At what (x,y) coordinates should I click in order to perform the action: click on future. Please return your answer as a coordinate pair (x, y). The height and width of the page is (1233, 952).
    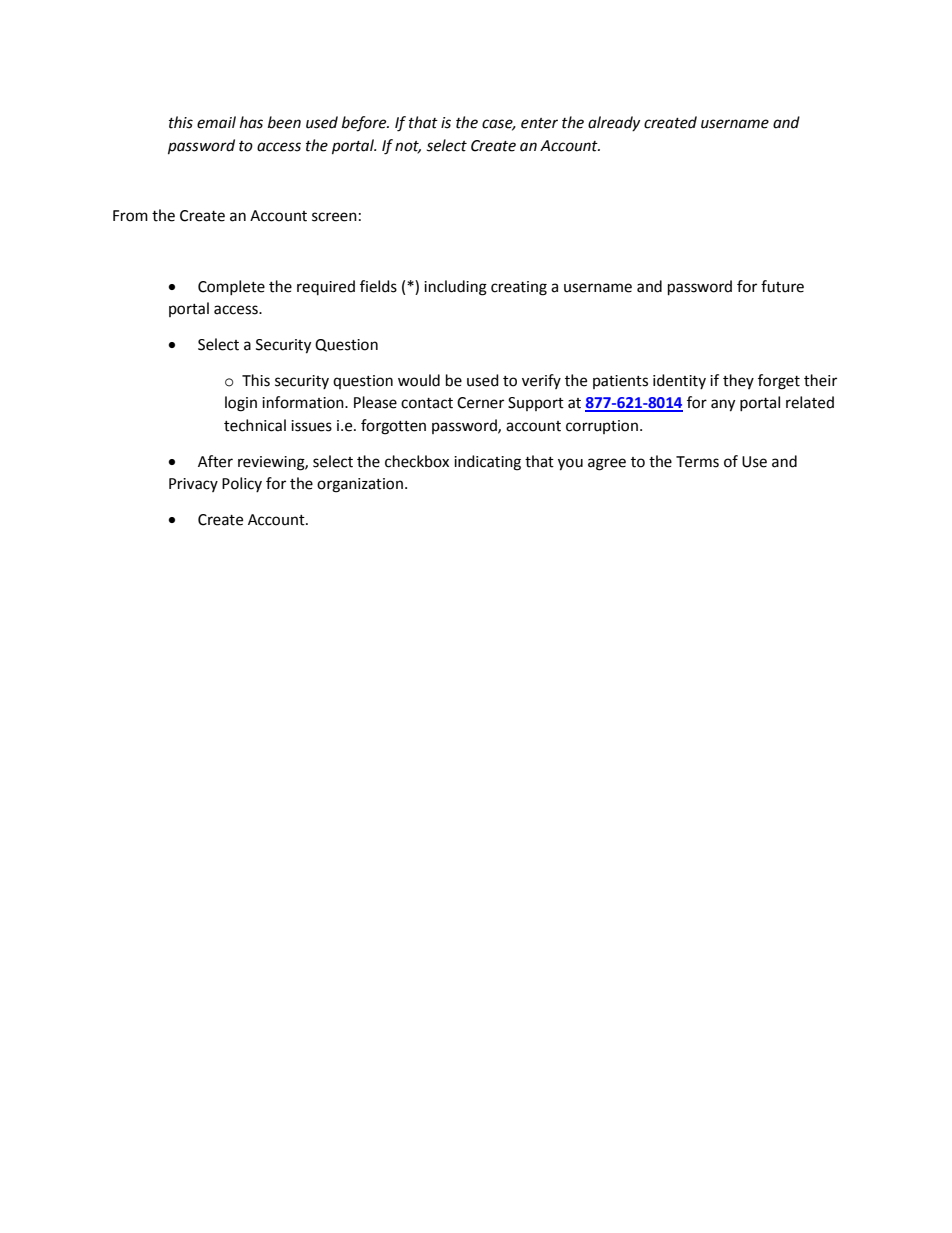
    Looking at the image, I should click on (782, 286).
